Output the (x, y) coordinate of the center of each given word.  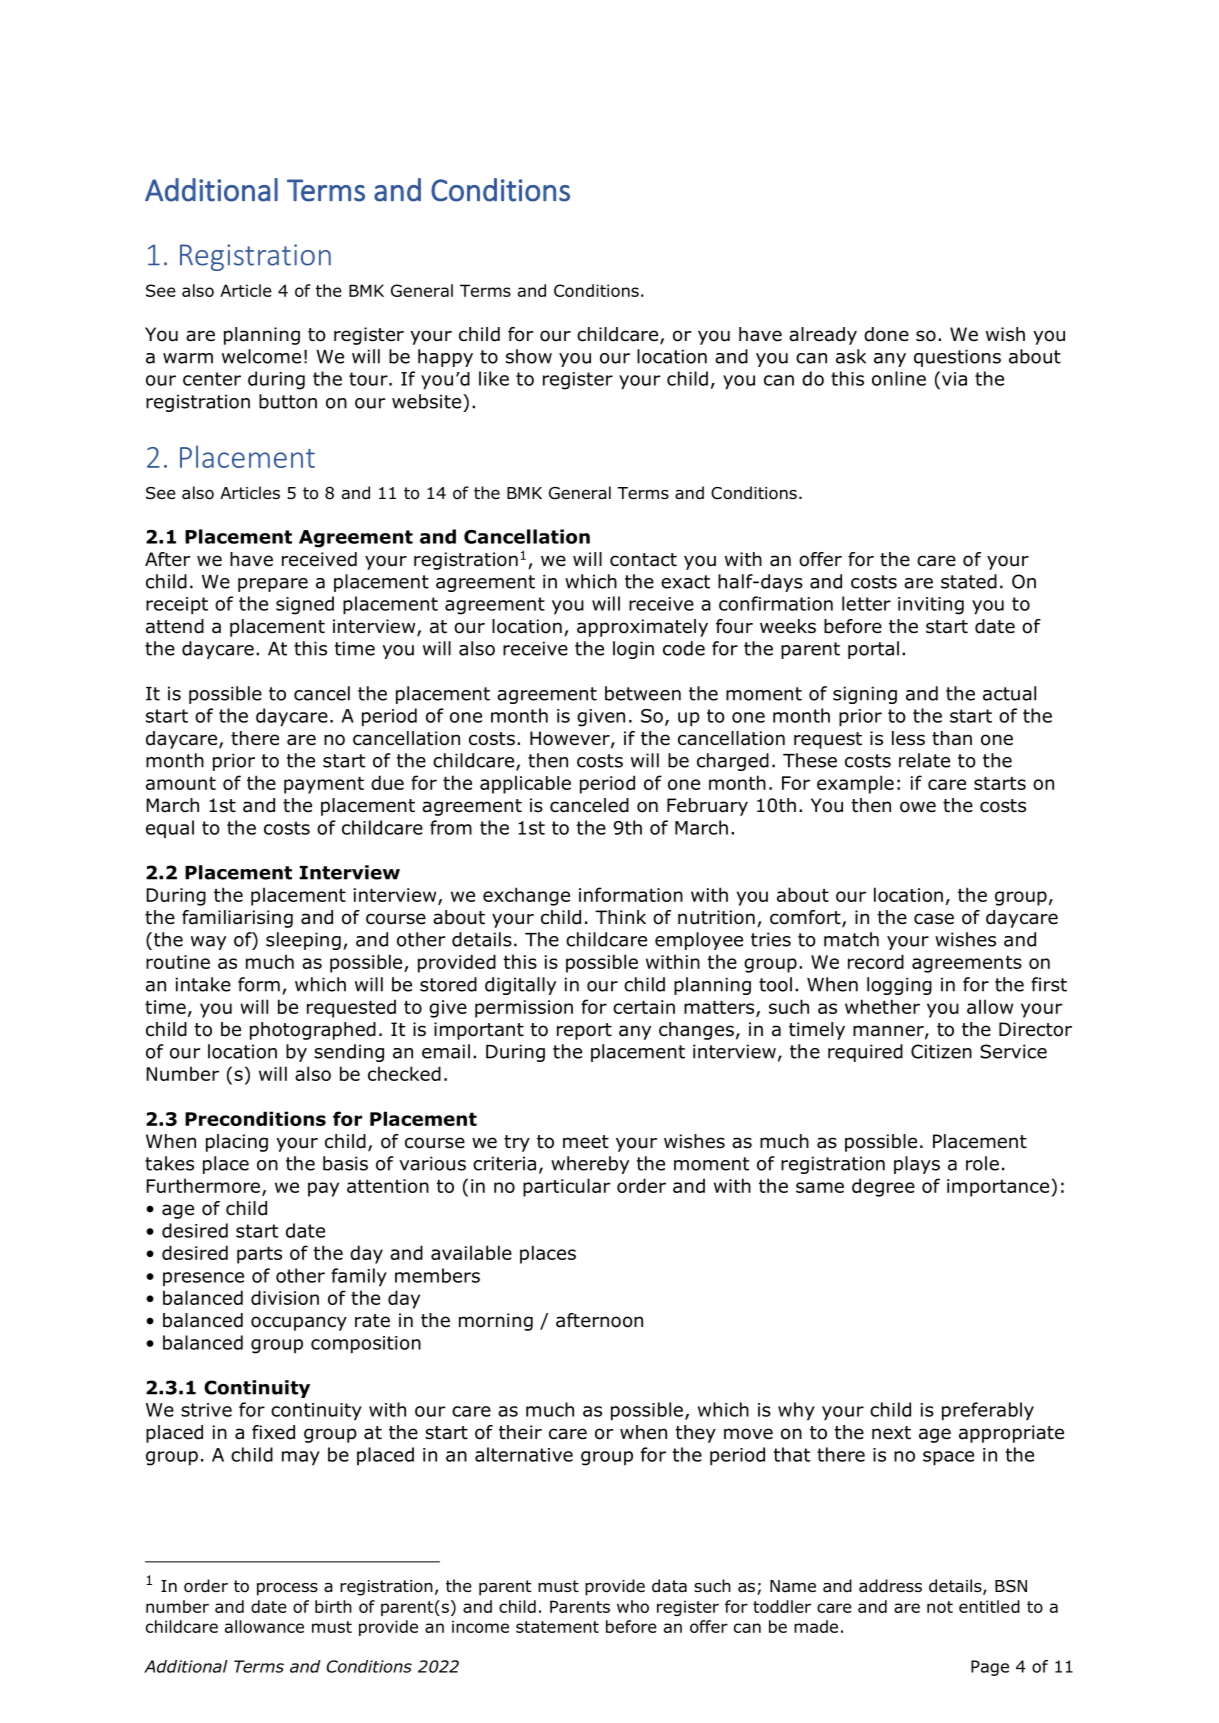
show (529, 356)
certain (644, 1007)
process (287, 1589)
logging (899, 986)
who (633, 1606)
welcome (261, 356)
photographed (313, 1031)
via (954, 379)
